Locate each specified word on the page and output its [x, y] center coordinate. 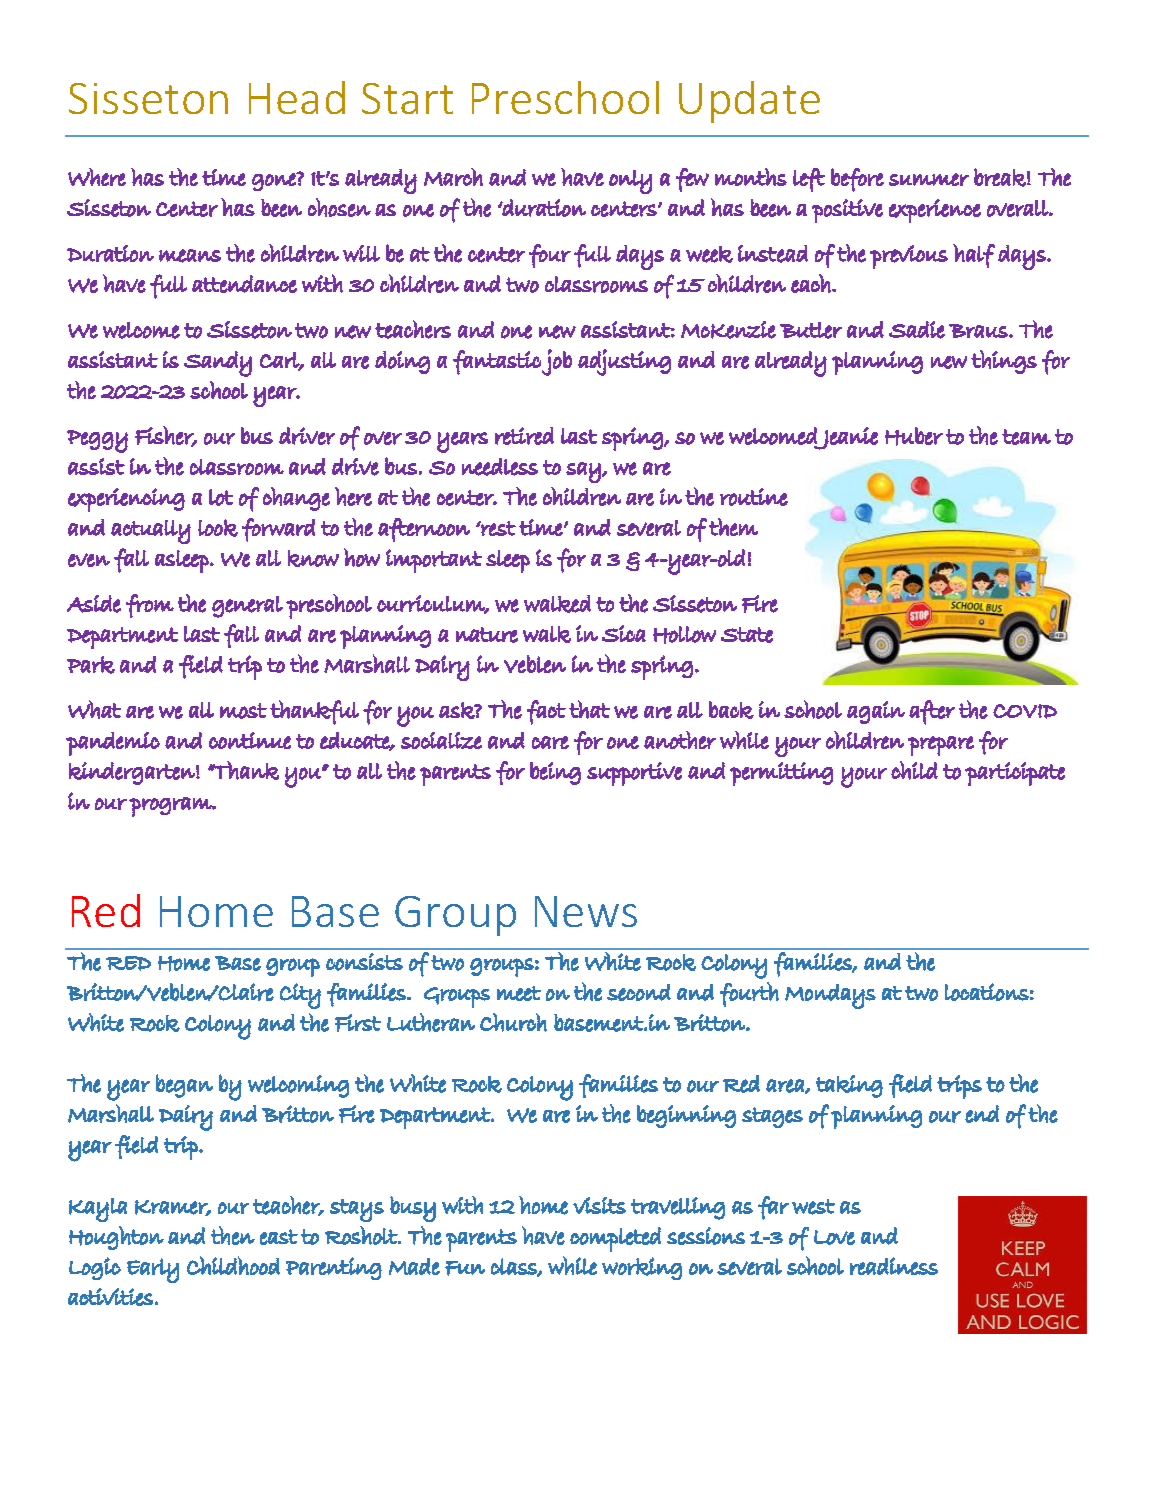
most [243, 711]
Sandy [218, 364]
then [233, 1236]
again [876, 712]
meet [519, 993]
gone [275, 181]
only [630, 182]
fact [546, 712]
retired [524, 436]
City [300, 996]
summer [929, 179]
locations [987, 992]
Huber [914, 436]
